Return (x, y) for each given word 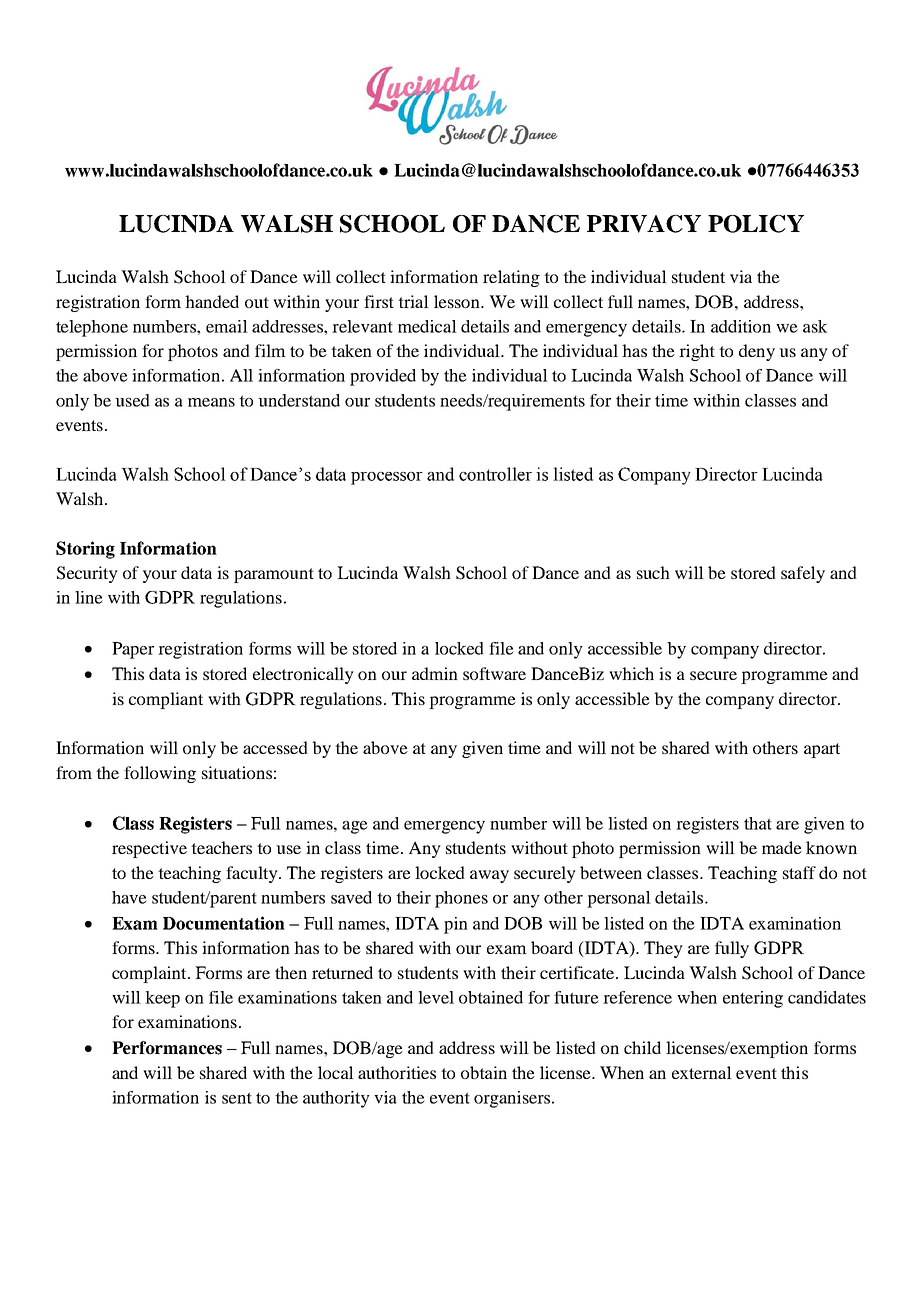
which (631, 673)
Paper (133, 650)
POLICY (756, 224)
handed (212, 301)
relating (511, 278)
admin (435, 673)
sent (237, 1098)
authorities (397, 1072)
